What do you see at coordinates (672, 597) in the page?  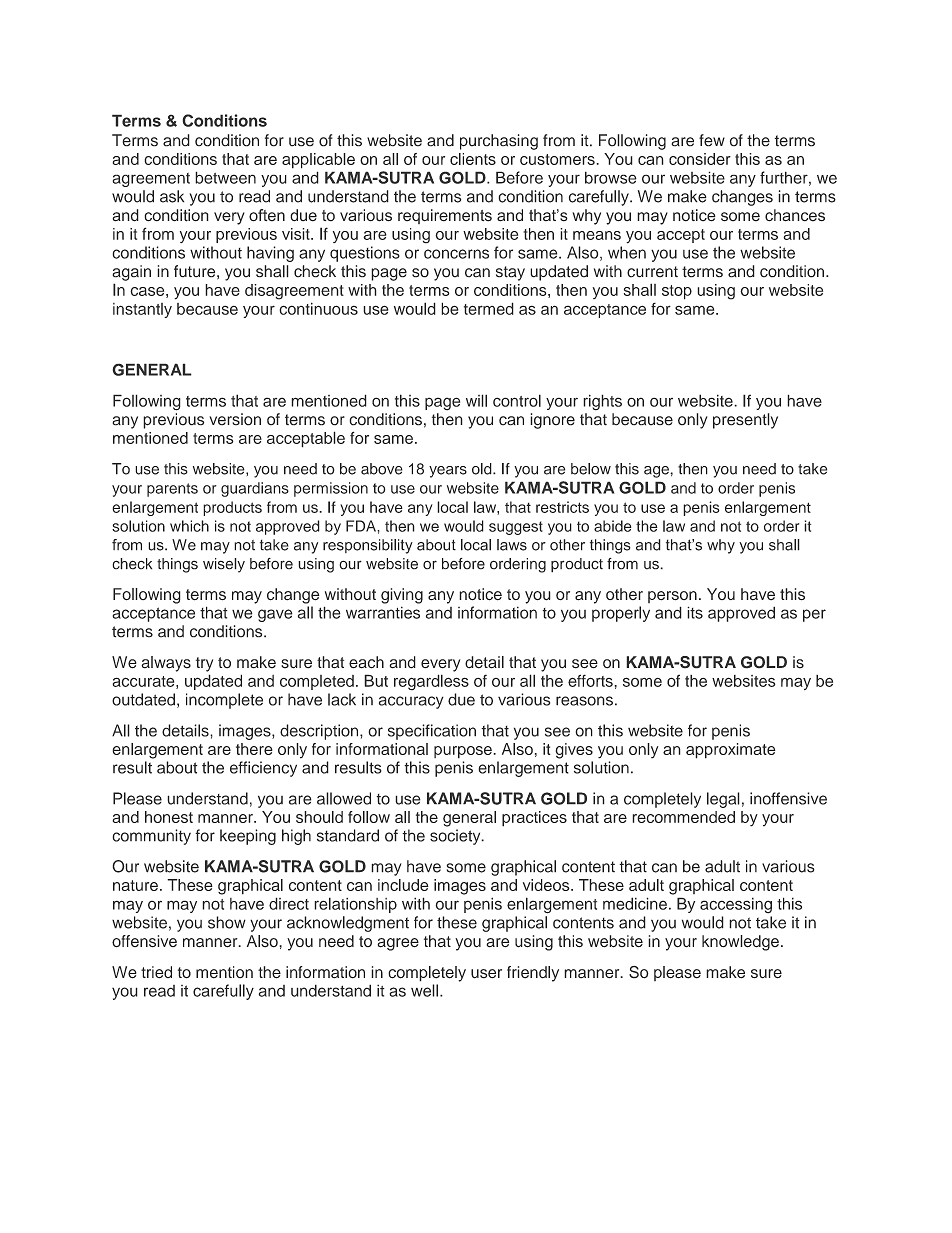 I see `person` at bounding box center [672, 597].
